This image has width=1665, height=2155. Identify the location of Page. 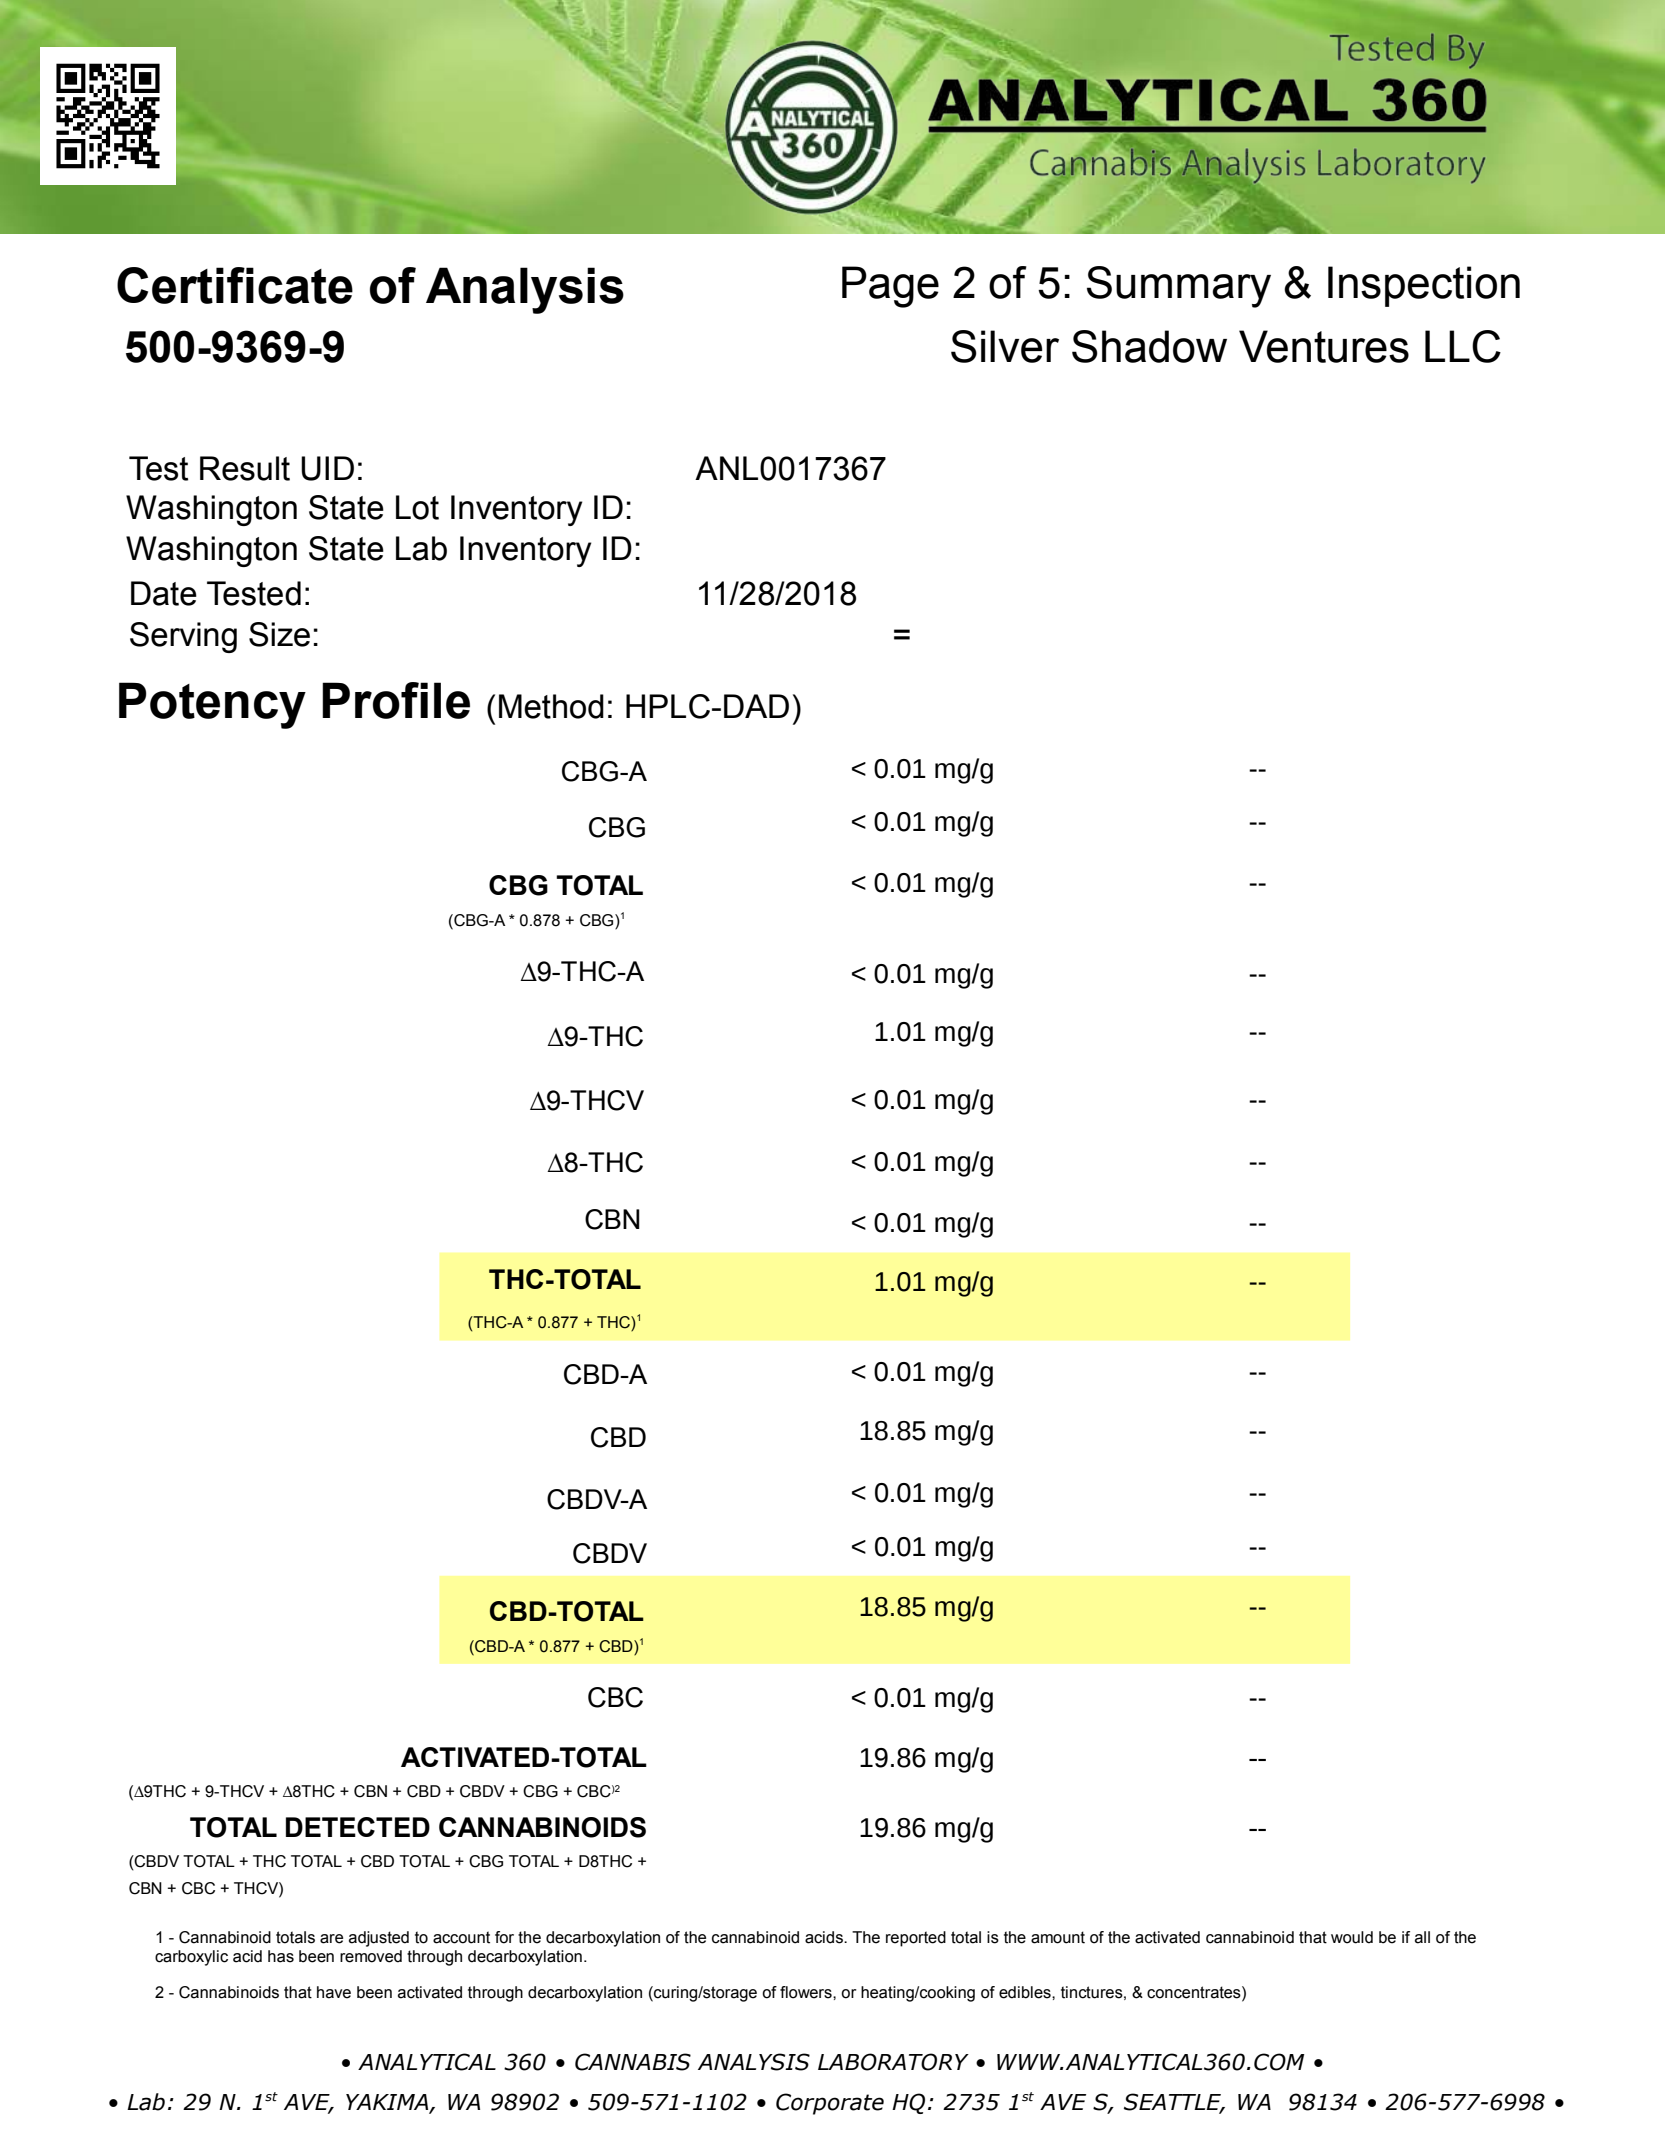
(890, 287).
